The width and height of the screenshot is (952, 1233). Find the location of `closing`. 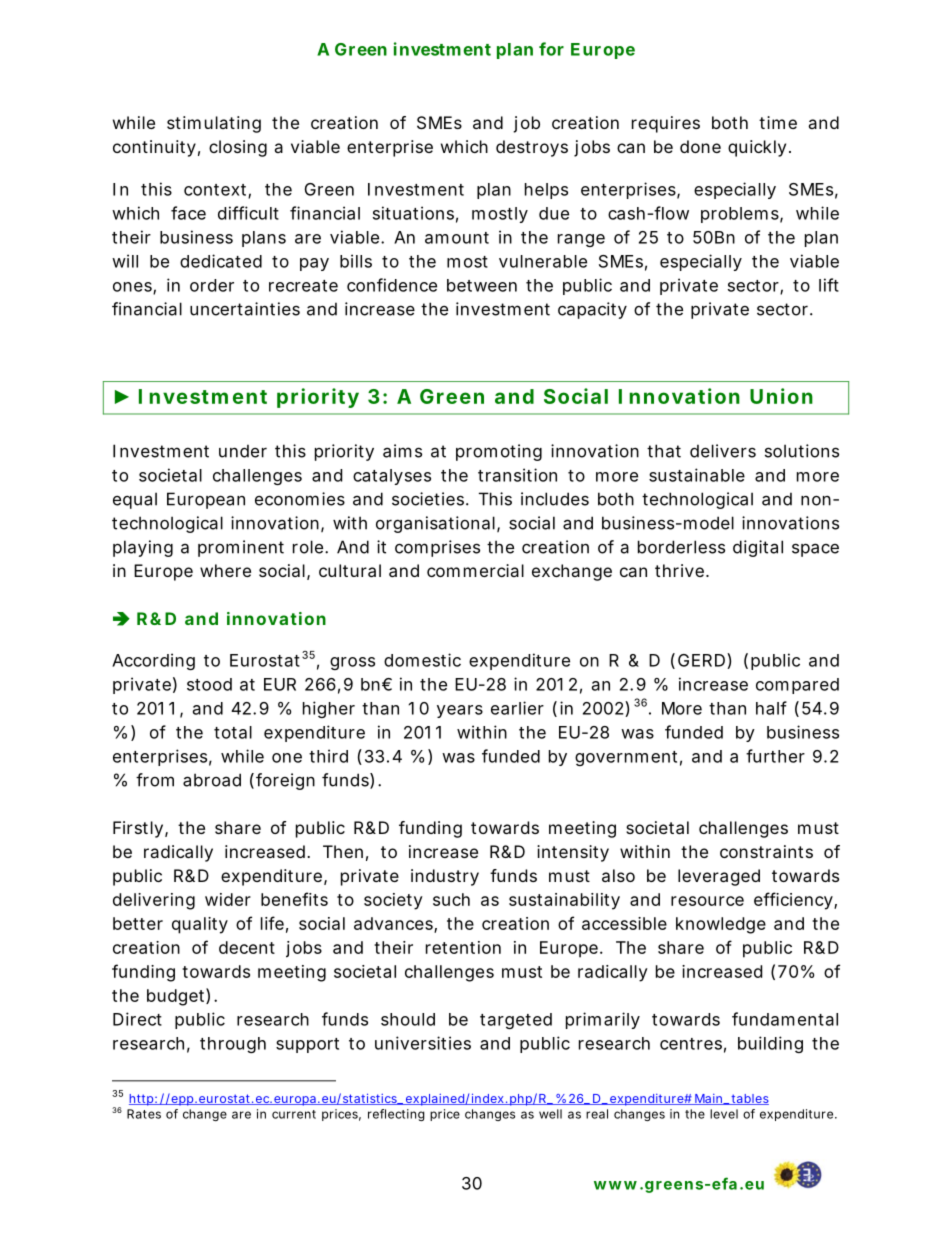

closing is located at coordinates (238, 148).
